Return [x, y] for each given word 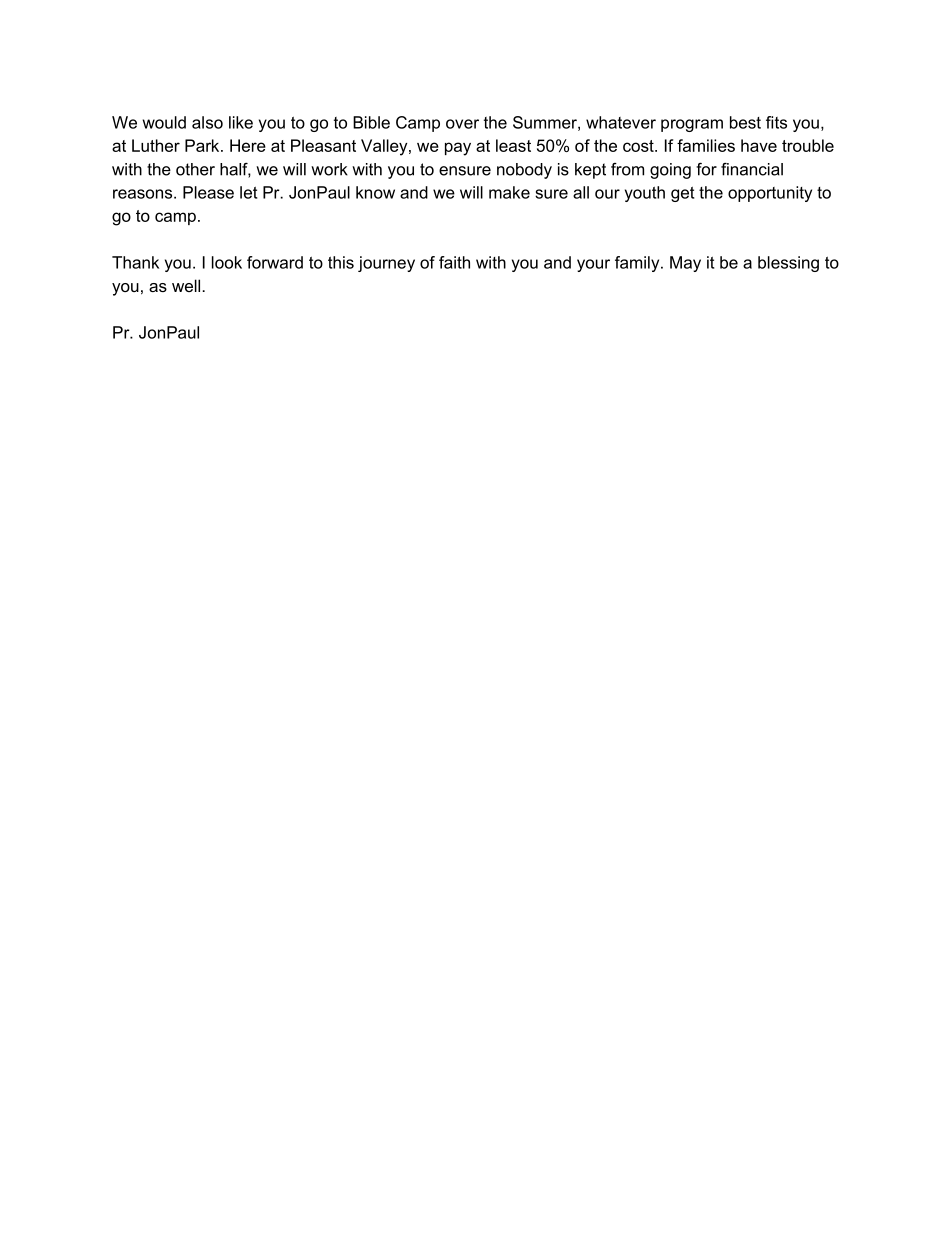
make [509, 192]
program [692, 125]
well [187, 285]
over [462, 124]
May [685, 264]
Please [208, 192]
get [682, 194]
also [207, 122]
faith [454, 262]
